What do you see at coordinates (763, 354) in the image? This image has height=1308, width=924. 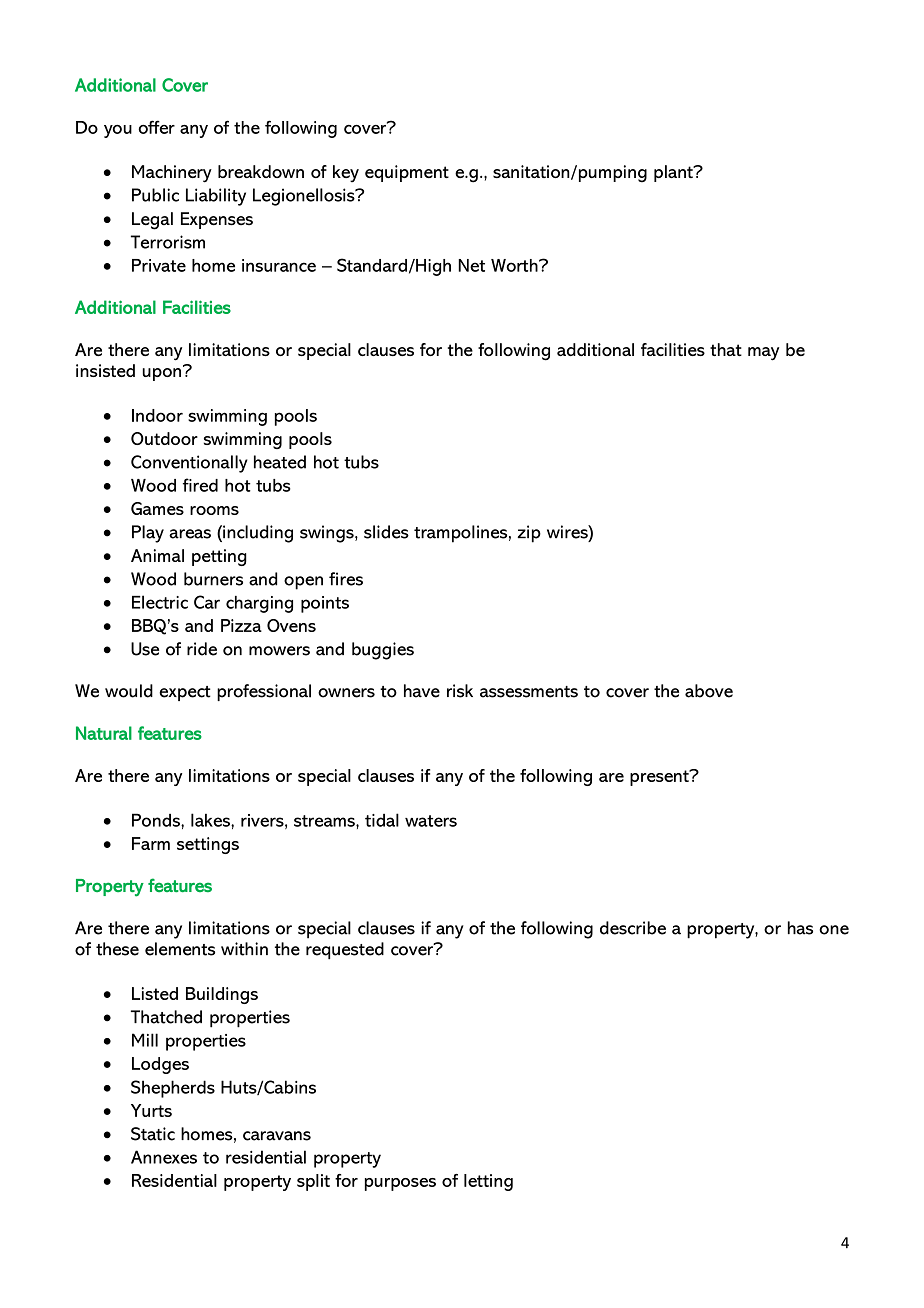 I see `may` at bounding box center [763, 354].
